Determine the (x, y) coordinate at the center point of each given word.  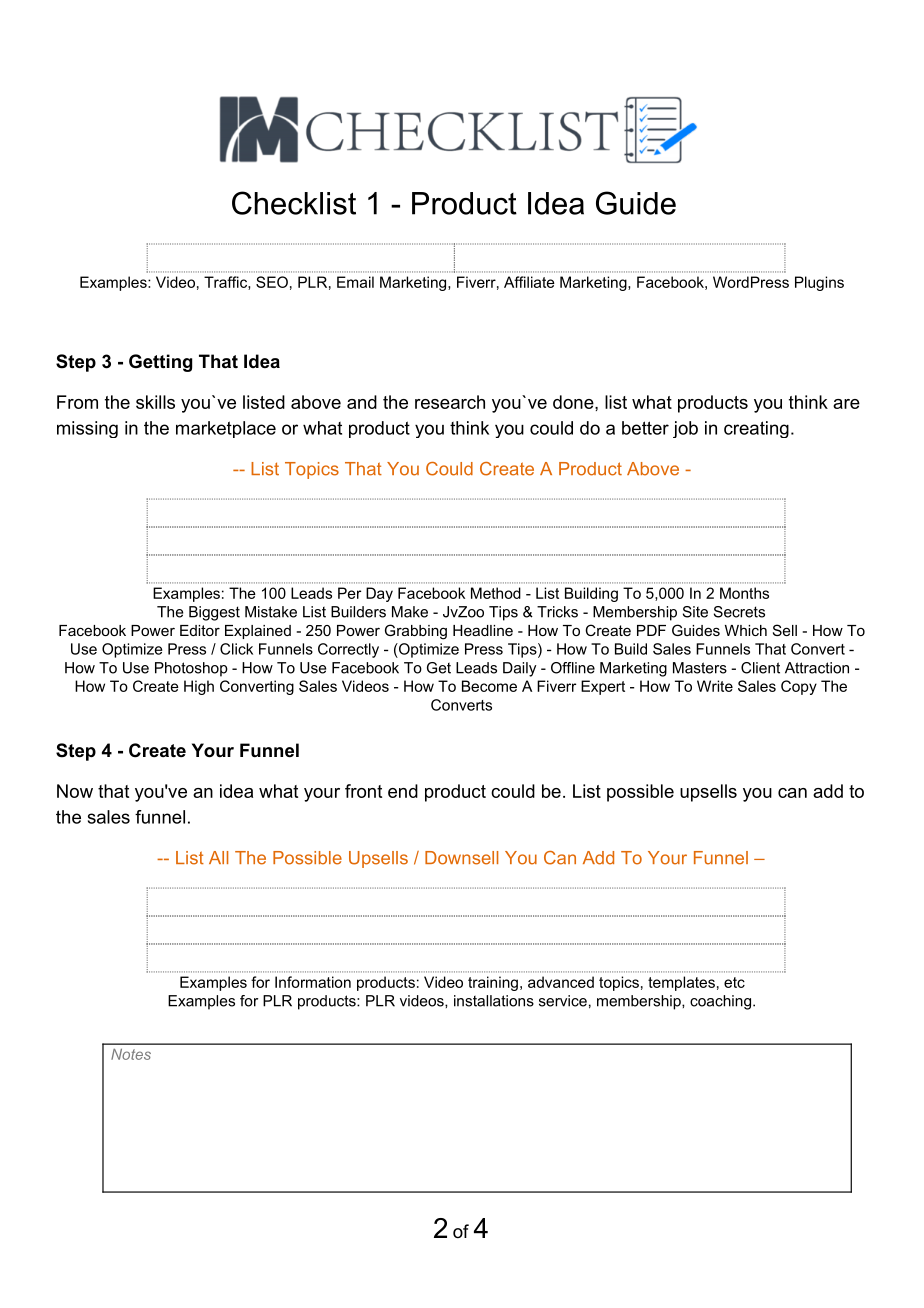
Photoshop (191, 669)
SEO (272, 282)
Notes (131, 1054)
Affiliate (529, 282)
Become (489, 686)
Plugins (819, 283)
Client (760, 668)
